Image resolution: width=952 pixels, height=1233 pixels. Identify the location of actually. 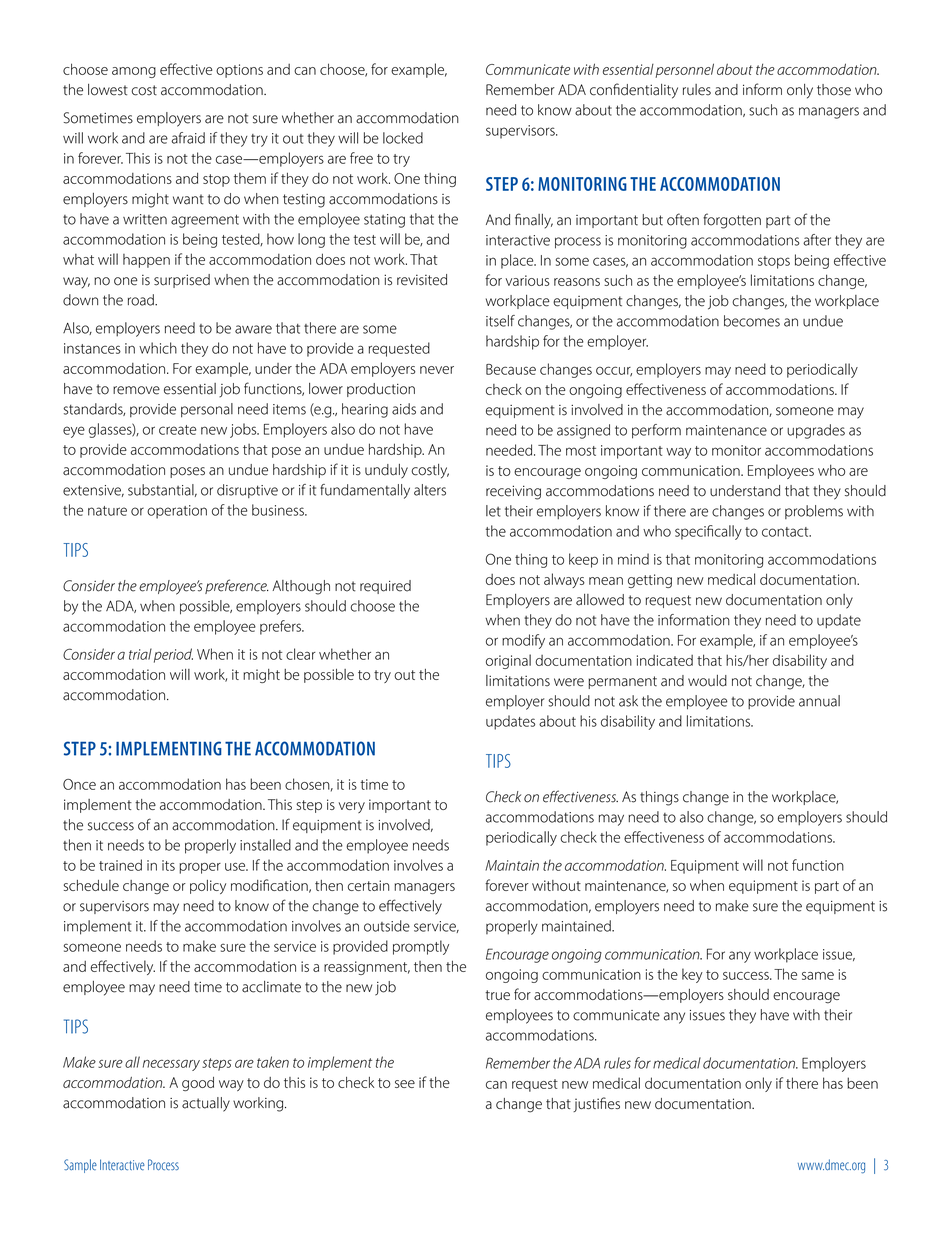
(206, 1104).
